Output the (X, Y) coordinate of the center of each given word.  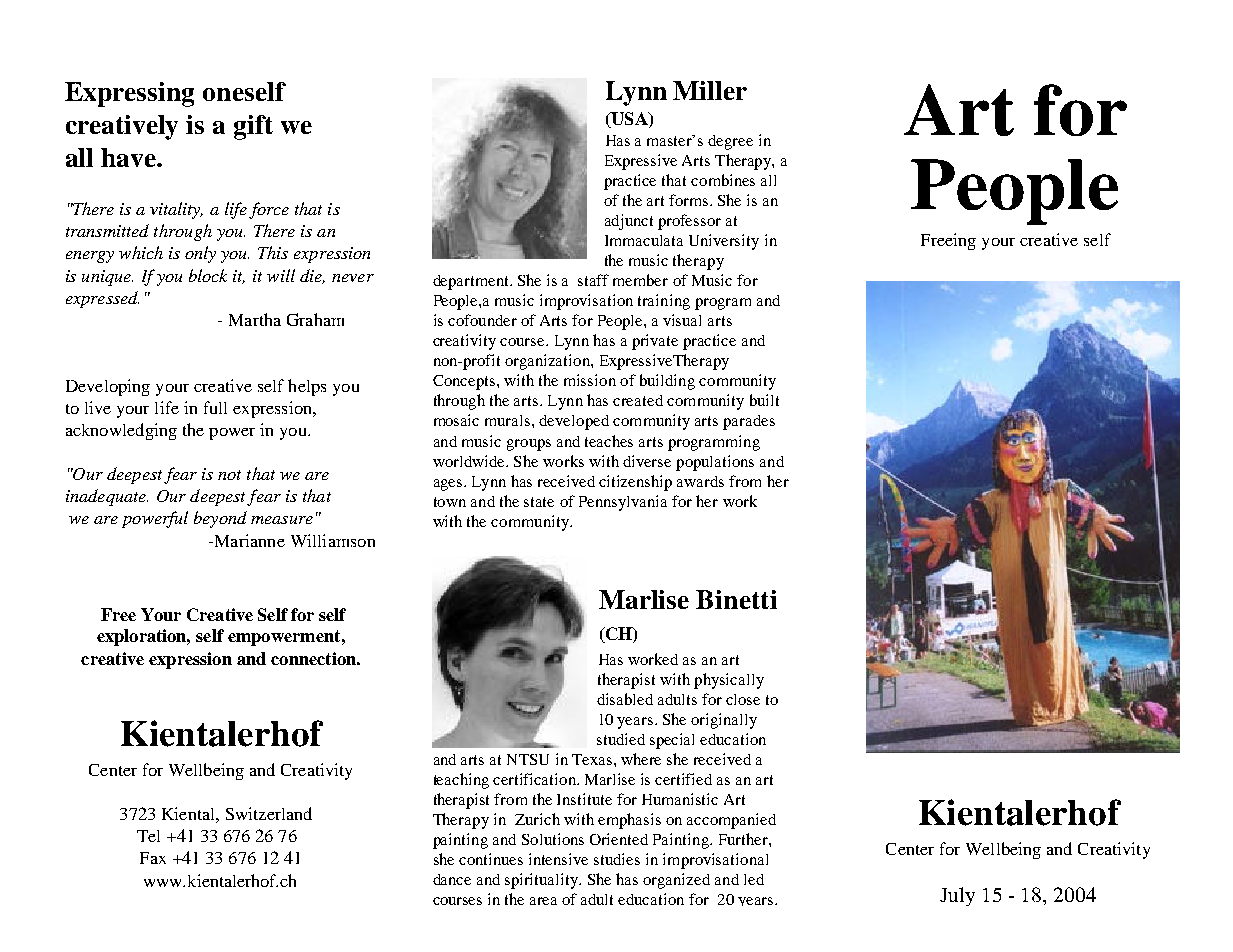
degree (730, 142)
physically (729, 681)
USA (629, 120)
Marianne (248, 540)
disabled (625, 699)
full (215, 407)
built (764, 400)
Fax (153, 858)
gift (253, 127)
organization (548, 362)
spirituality (543, 881)
